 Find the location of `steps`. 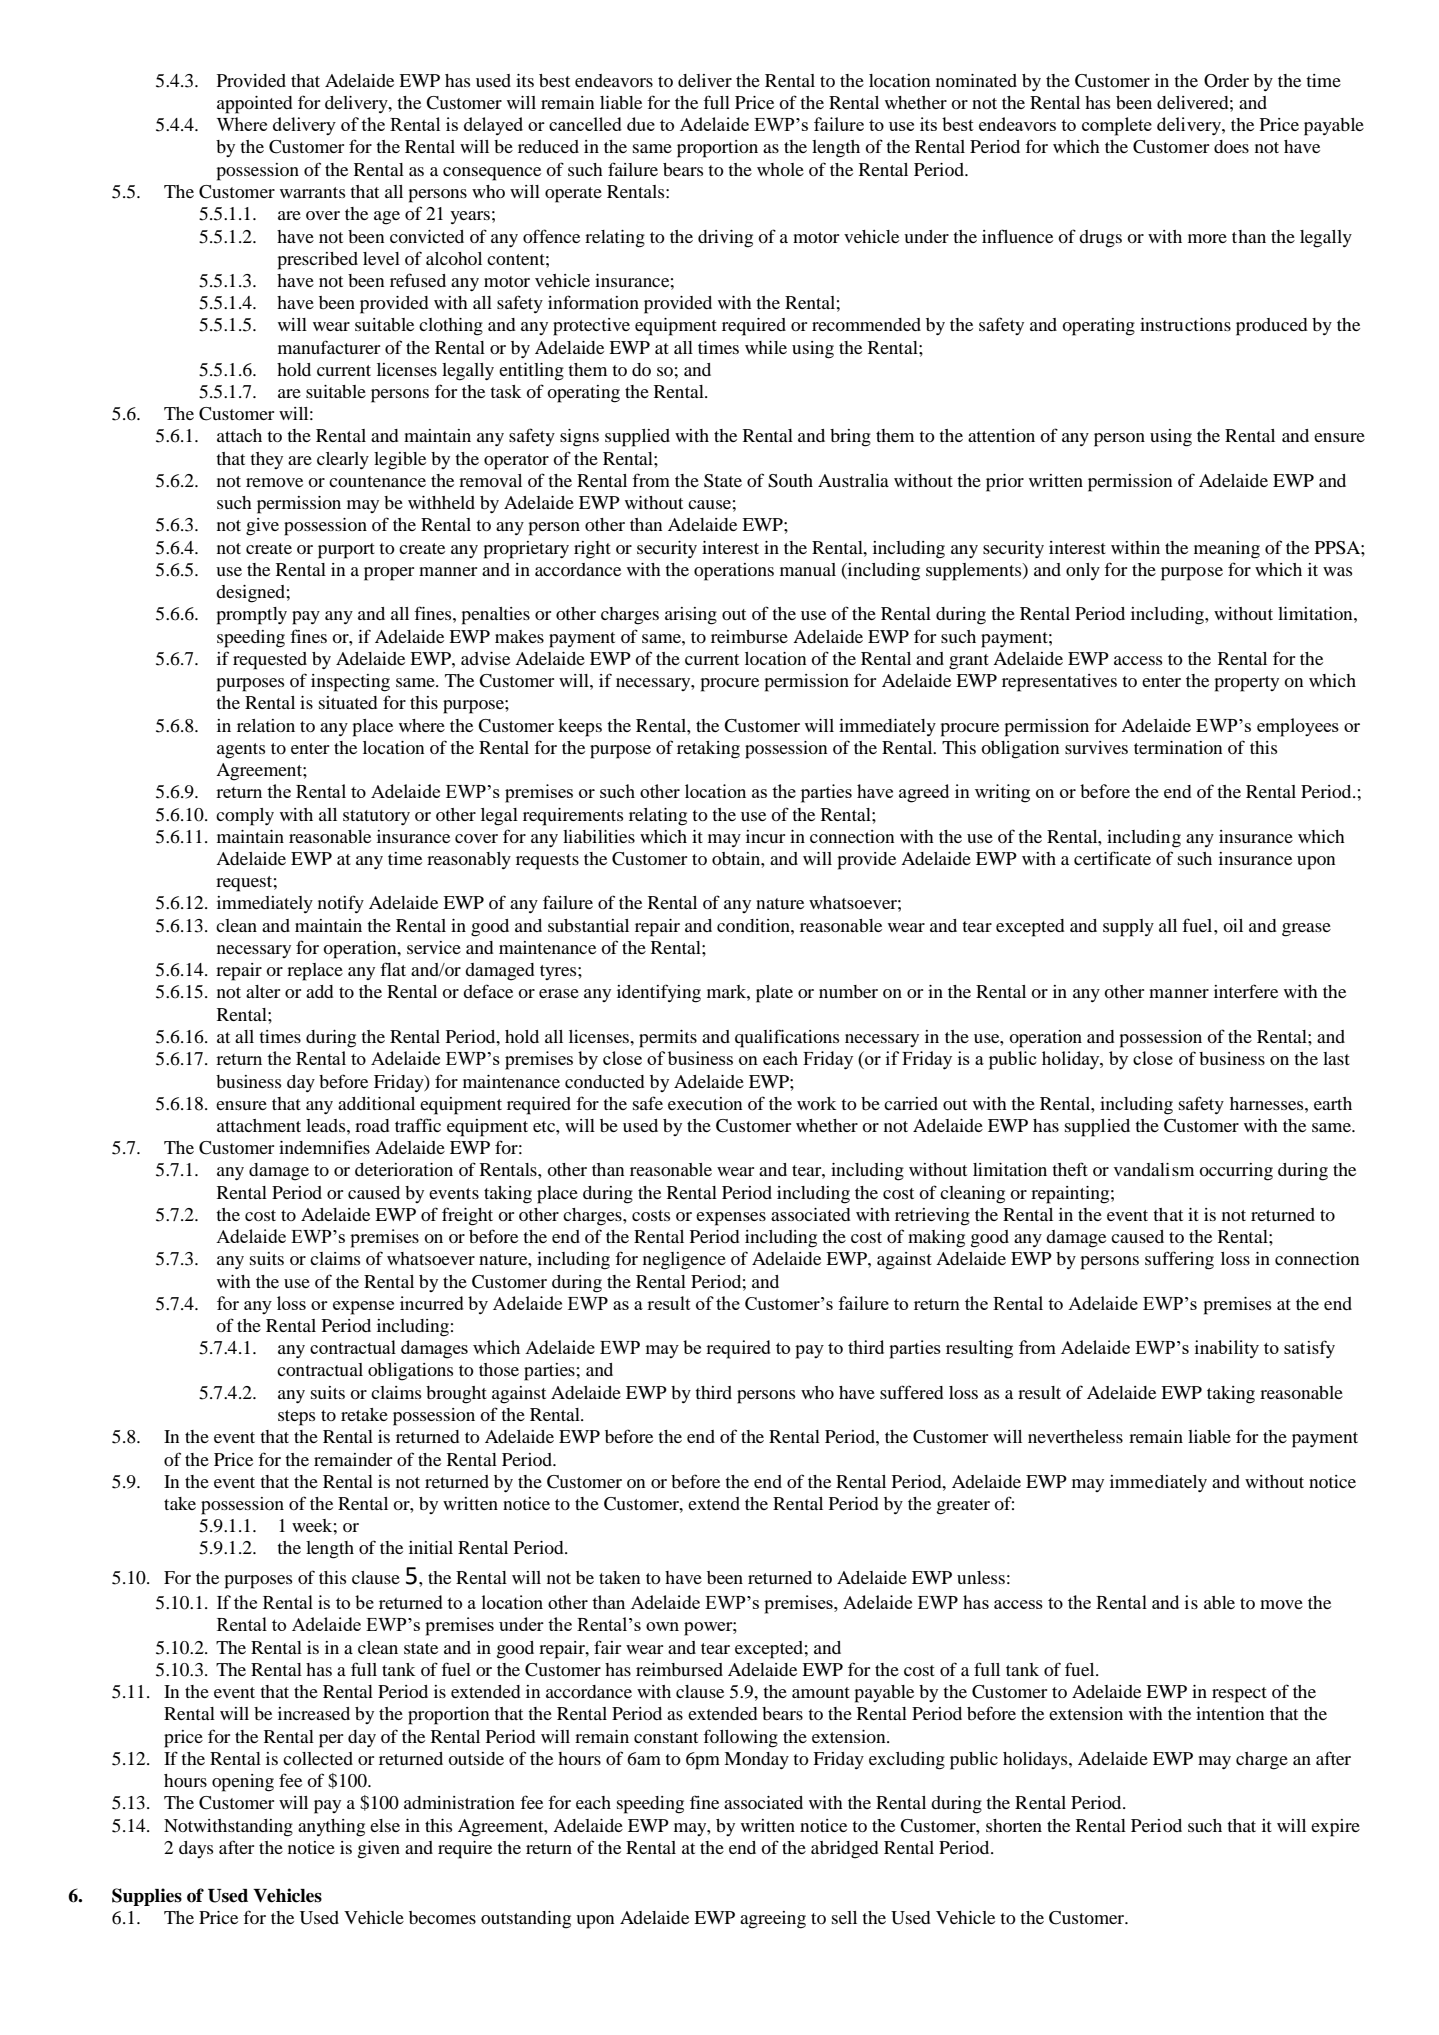

steps is located at coordinates (296, 1418).
